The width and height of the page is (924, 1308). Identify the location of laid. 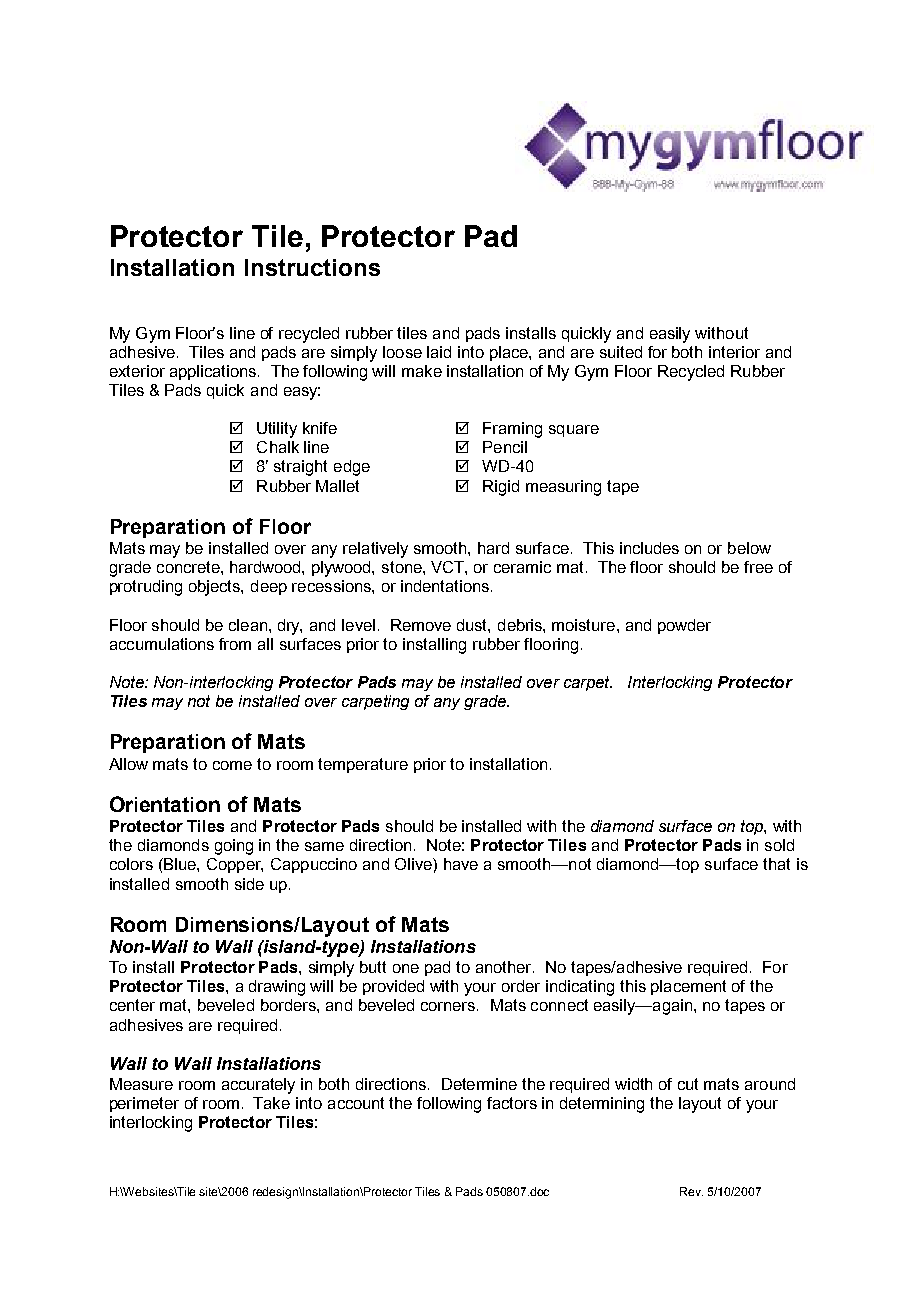
(439, 352).
